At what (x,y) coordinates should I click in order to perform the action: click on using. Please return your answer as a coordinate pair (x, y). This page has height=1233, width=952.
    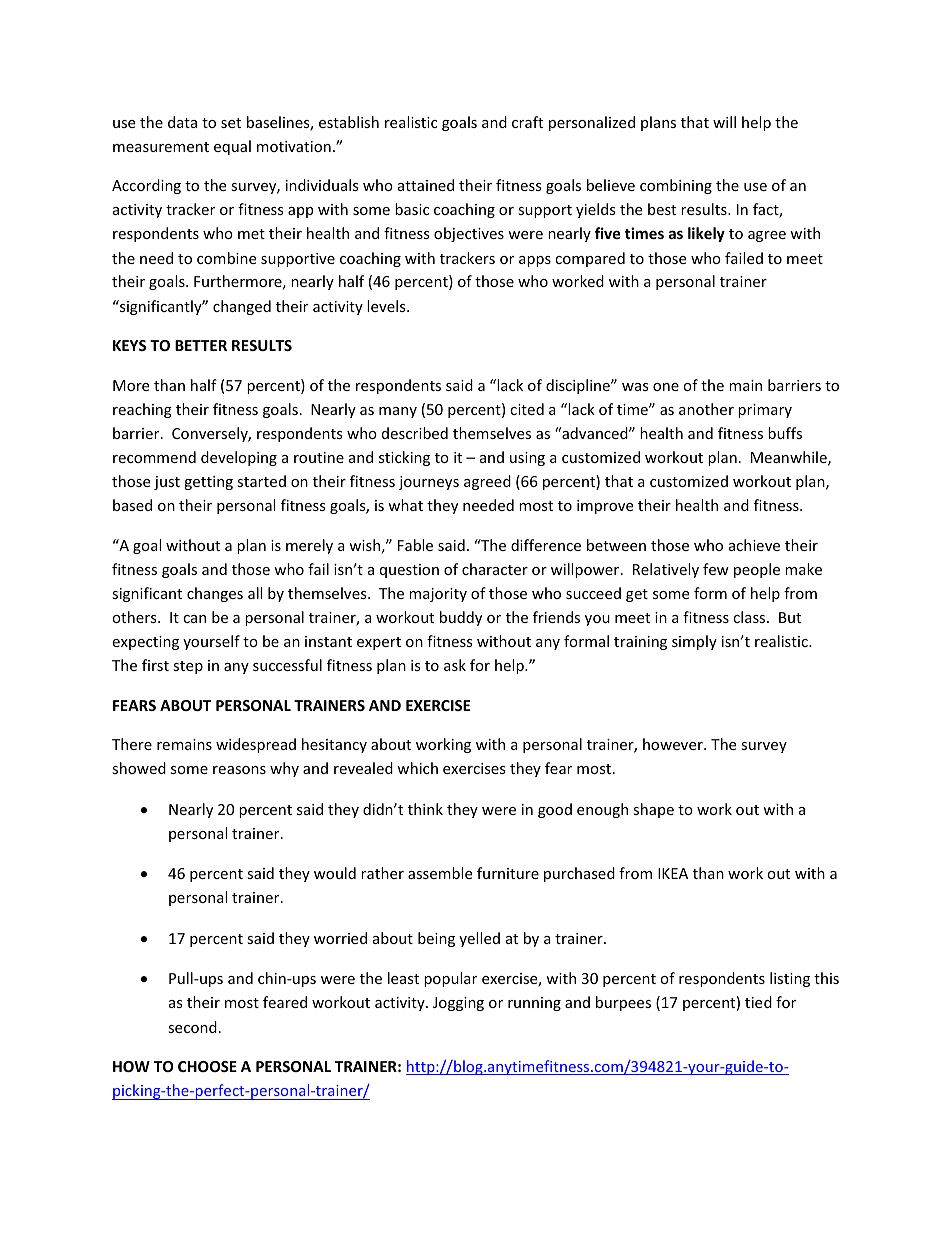
    Looking at the image, I should click on (527, 459).
